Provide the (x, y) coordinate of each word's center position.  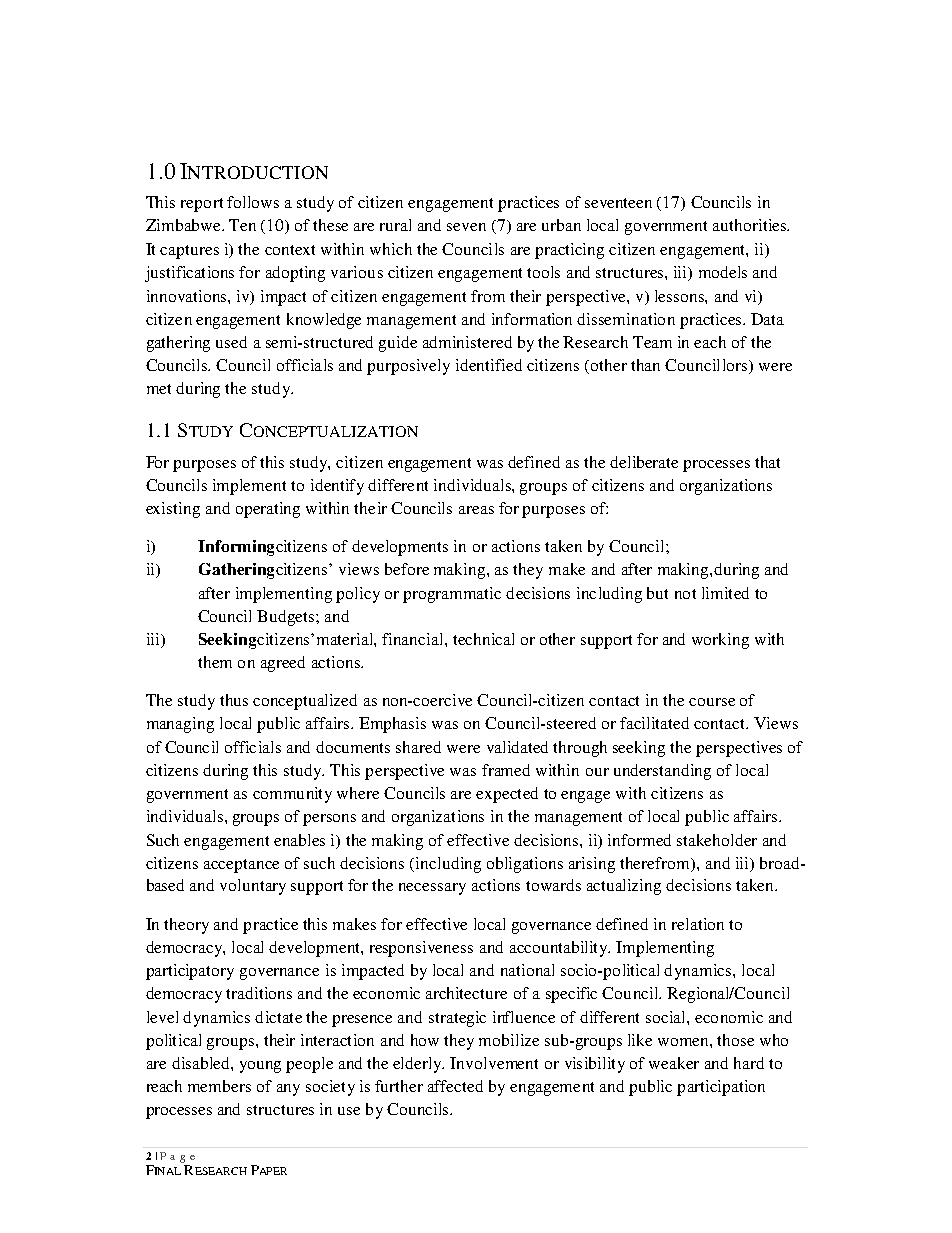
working (720, 641)
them (215, 662)
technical (483, 639)
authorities (751, 225)
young (260, 1067)
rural (395, 225)
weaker (674, 1063)
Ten (242, 225)
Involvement (494, 1063)
